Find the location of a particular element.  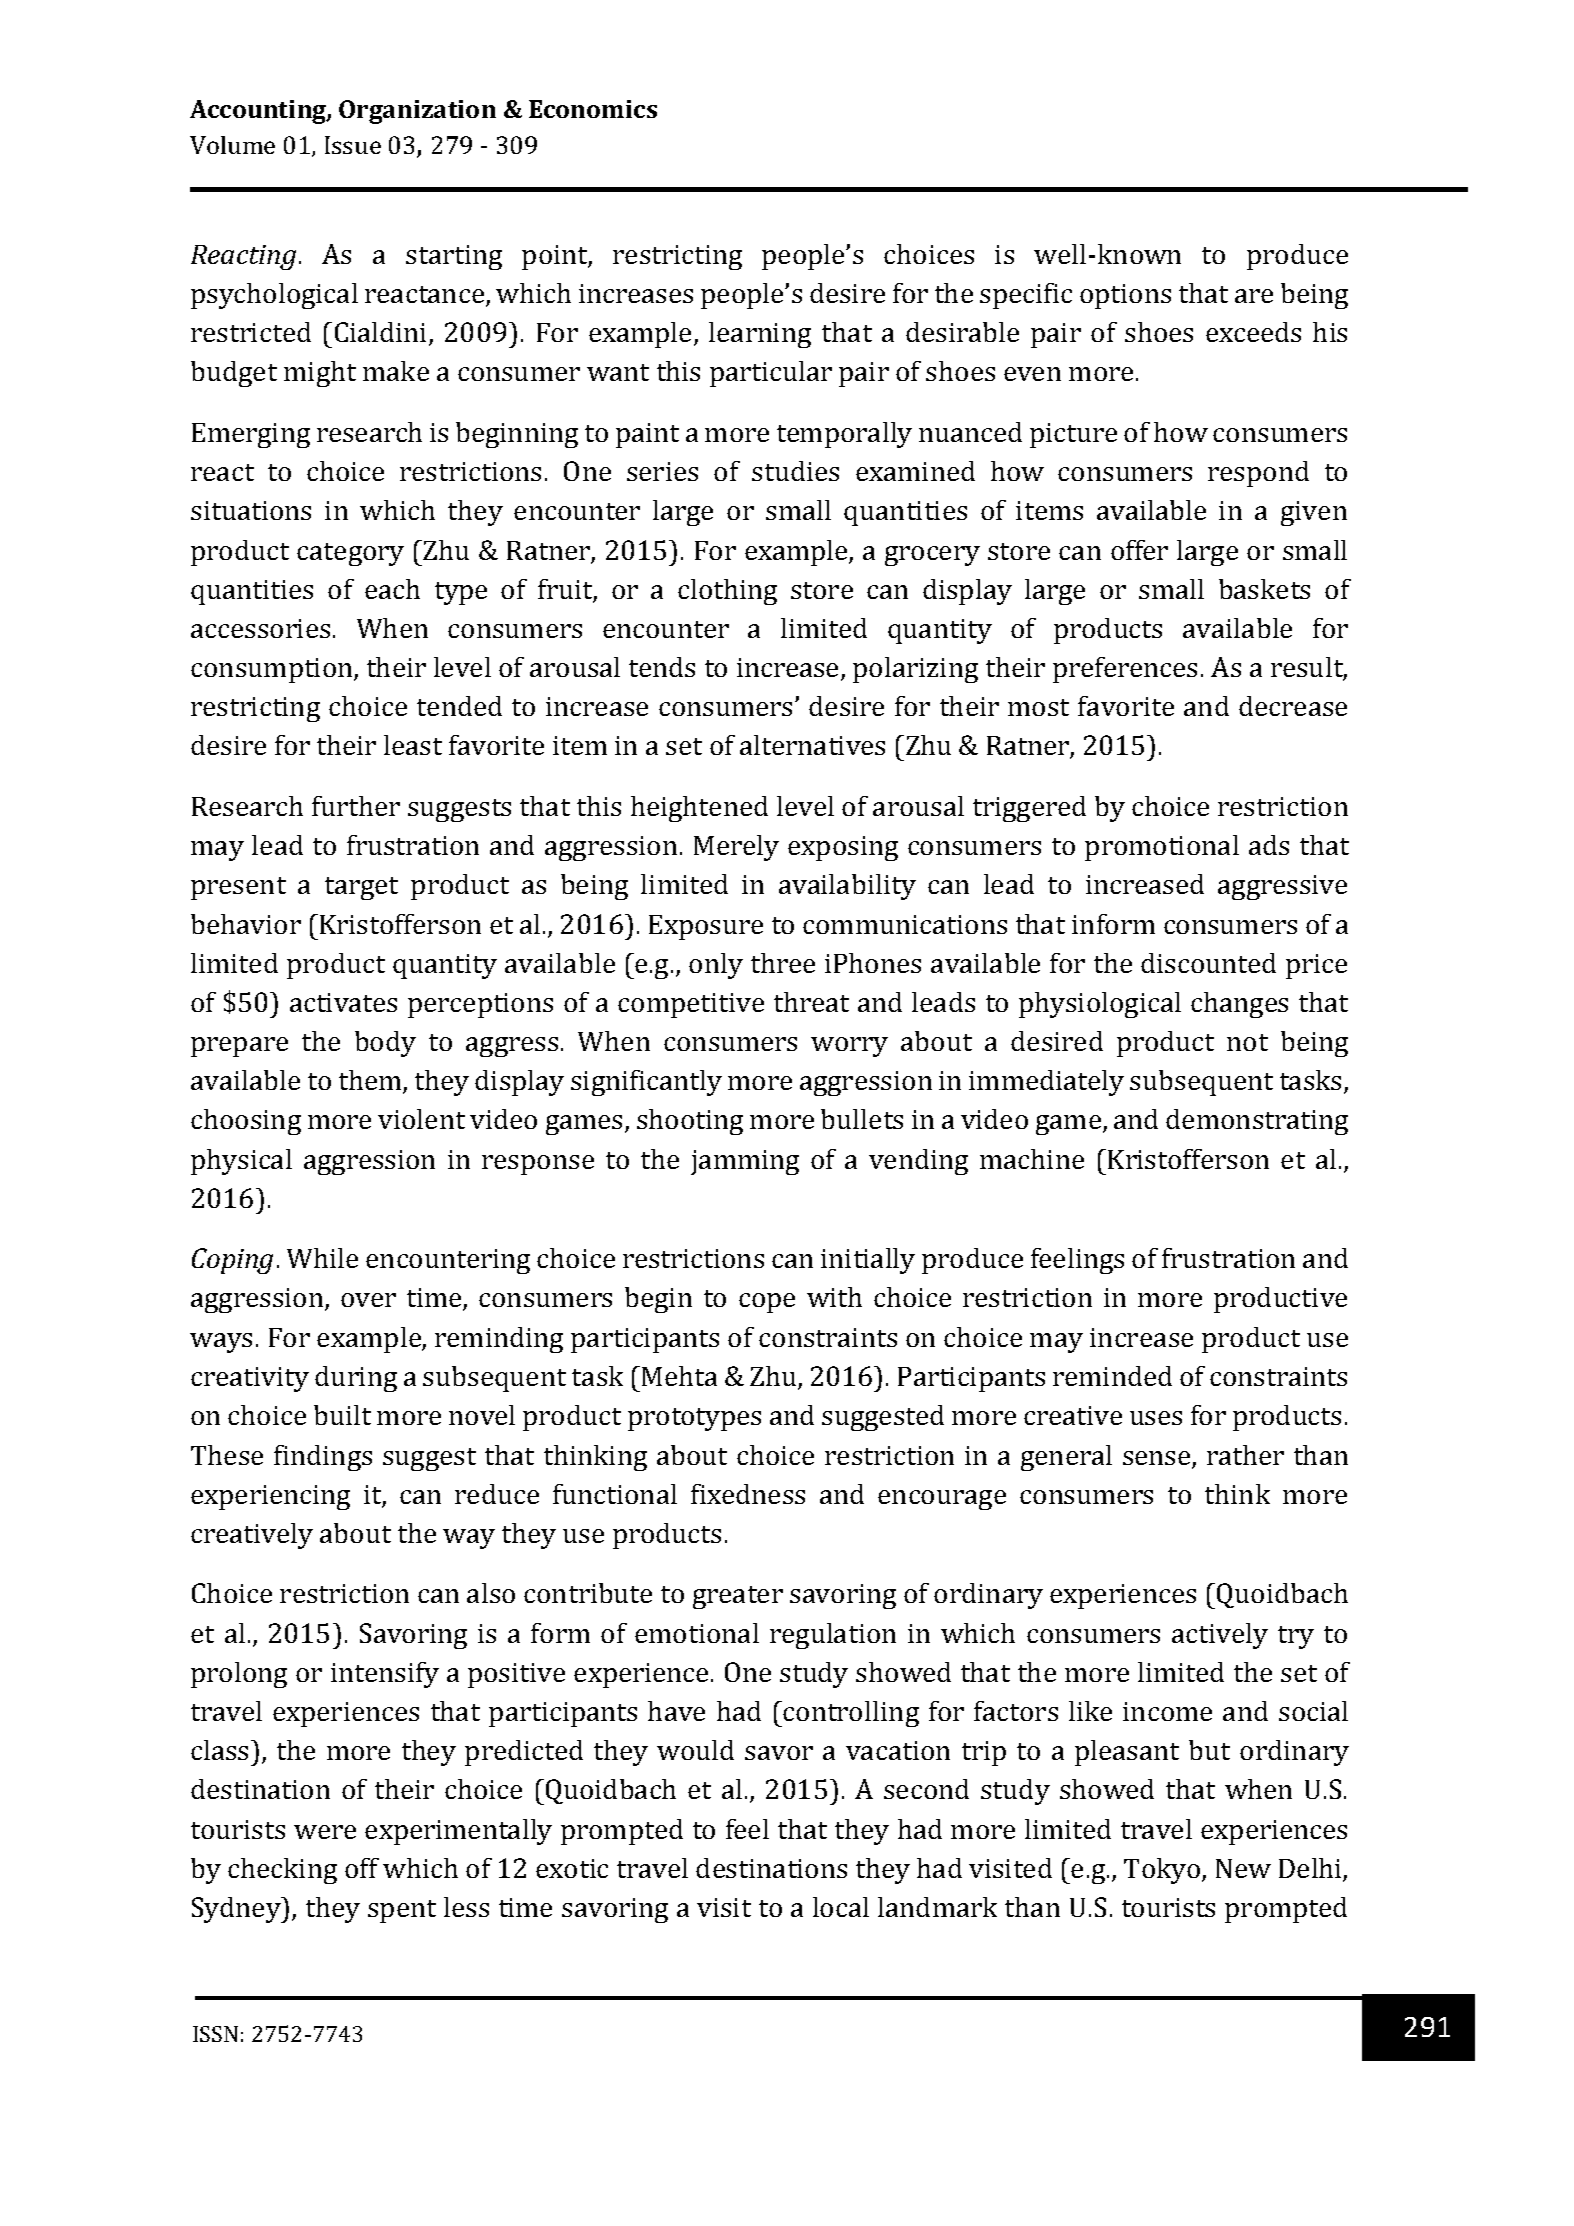

spent is located at coordinates (402, 1911).
